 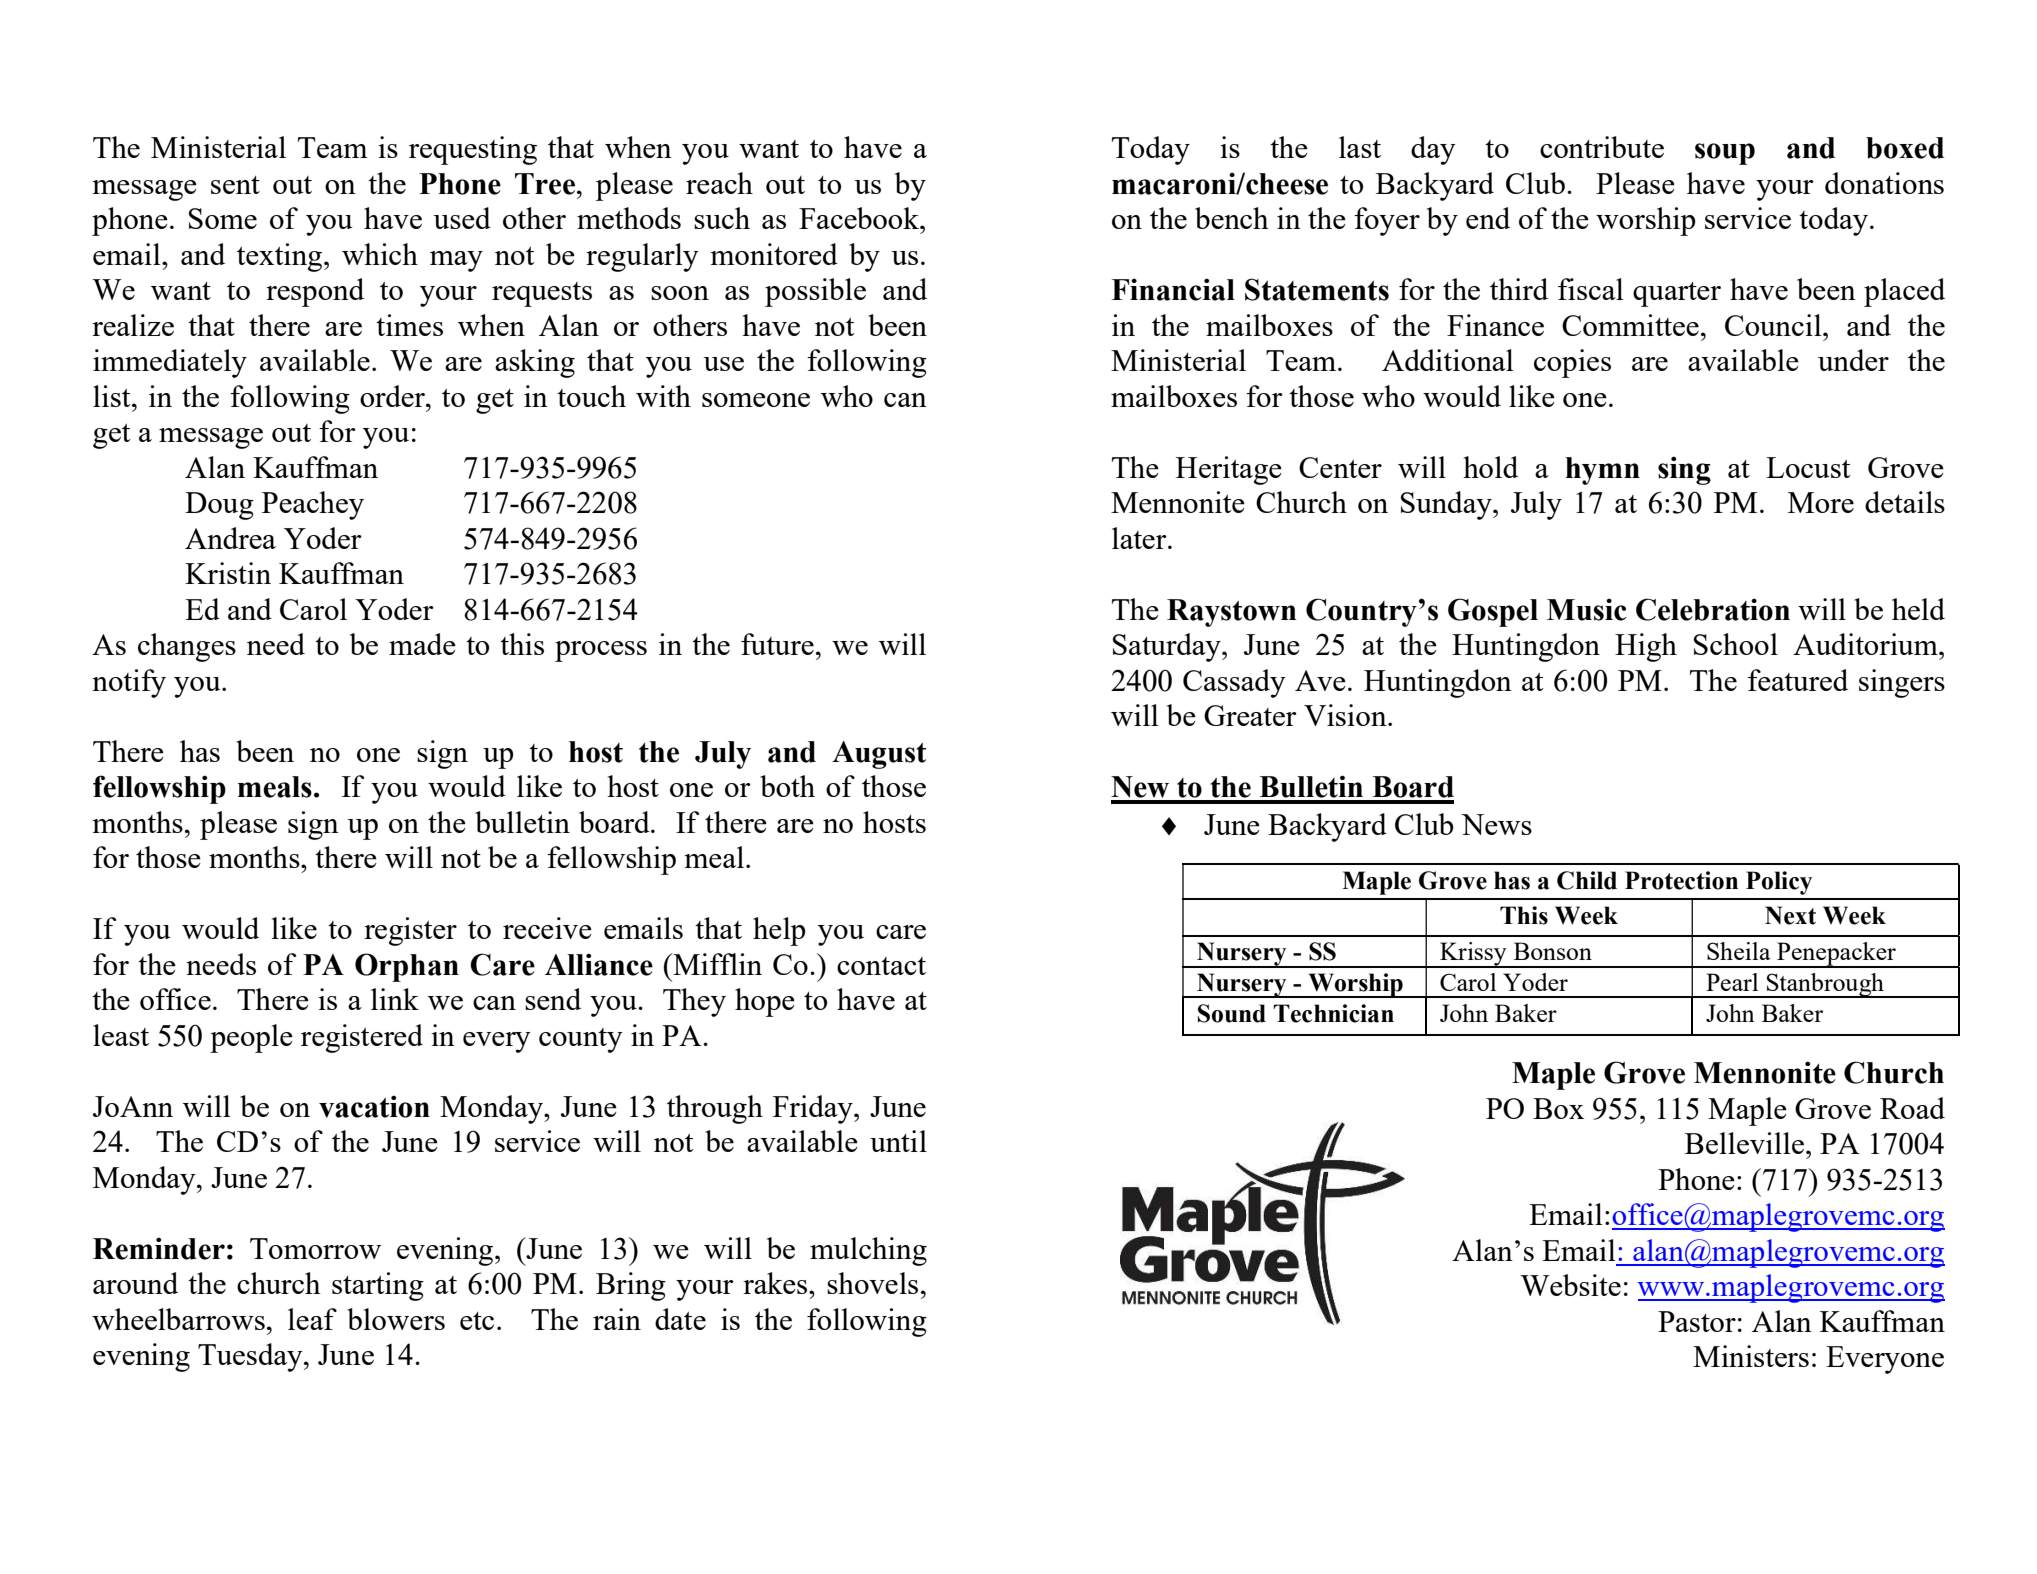 What do you see at coordinates (1725, 154) in the image?
I see `soup` at bounding box center [1725, 154].
